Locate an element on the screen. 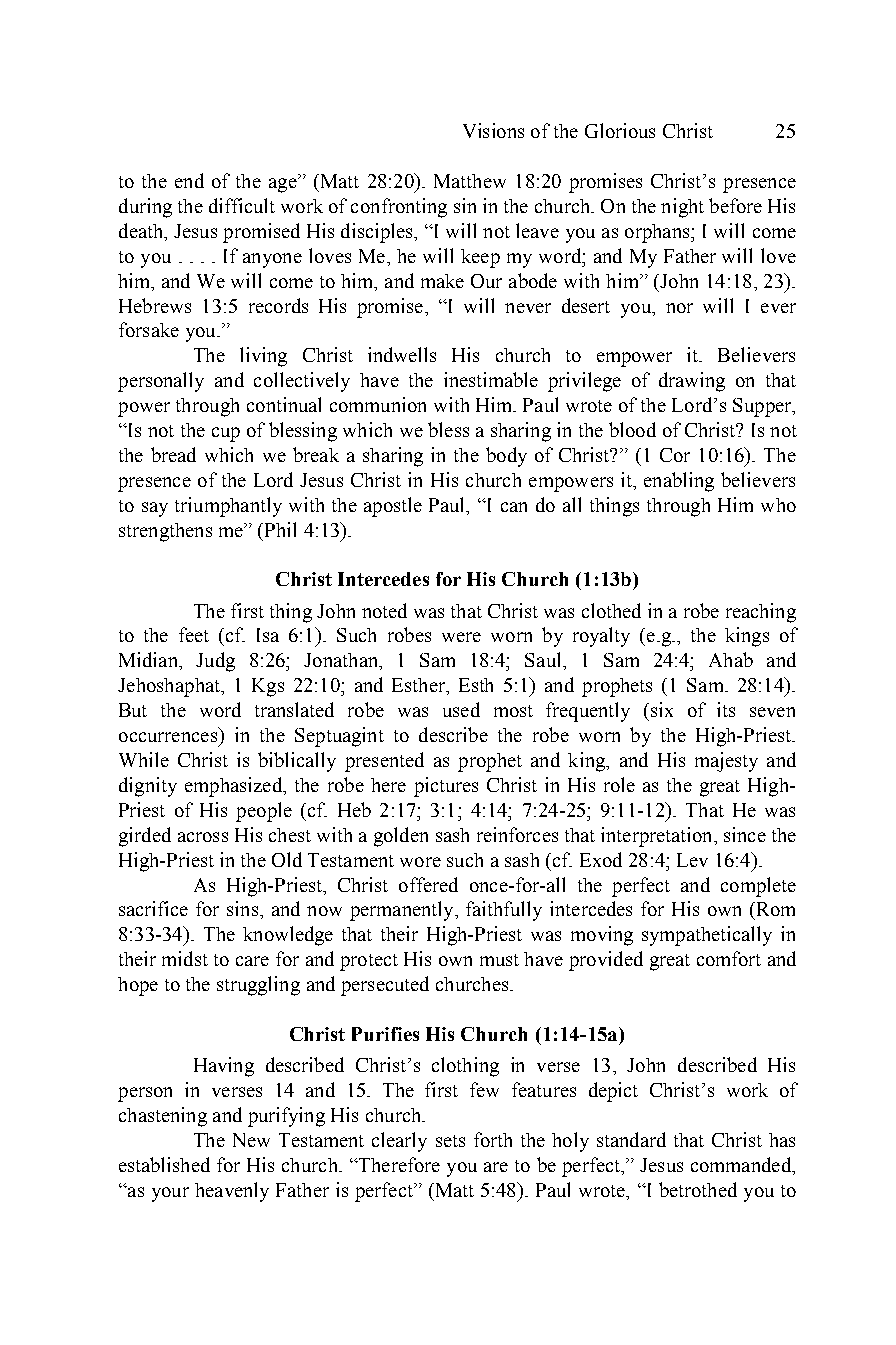 This screenshot has width=896, height=1345. sins is located at coordinates (242, 908).
